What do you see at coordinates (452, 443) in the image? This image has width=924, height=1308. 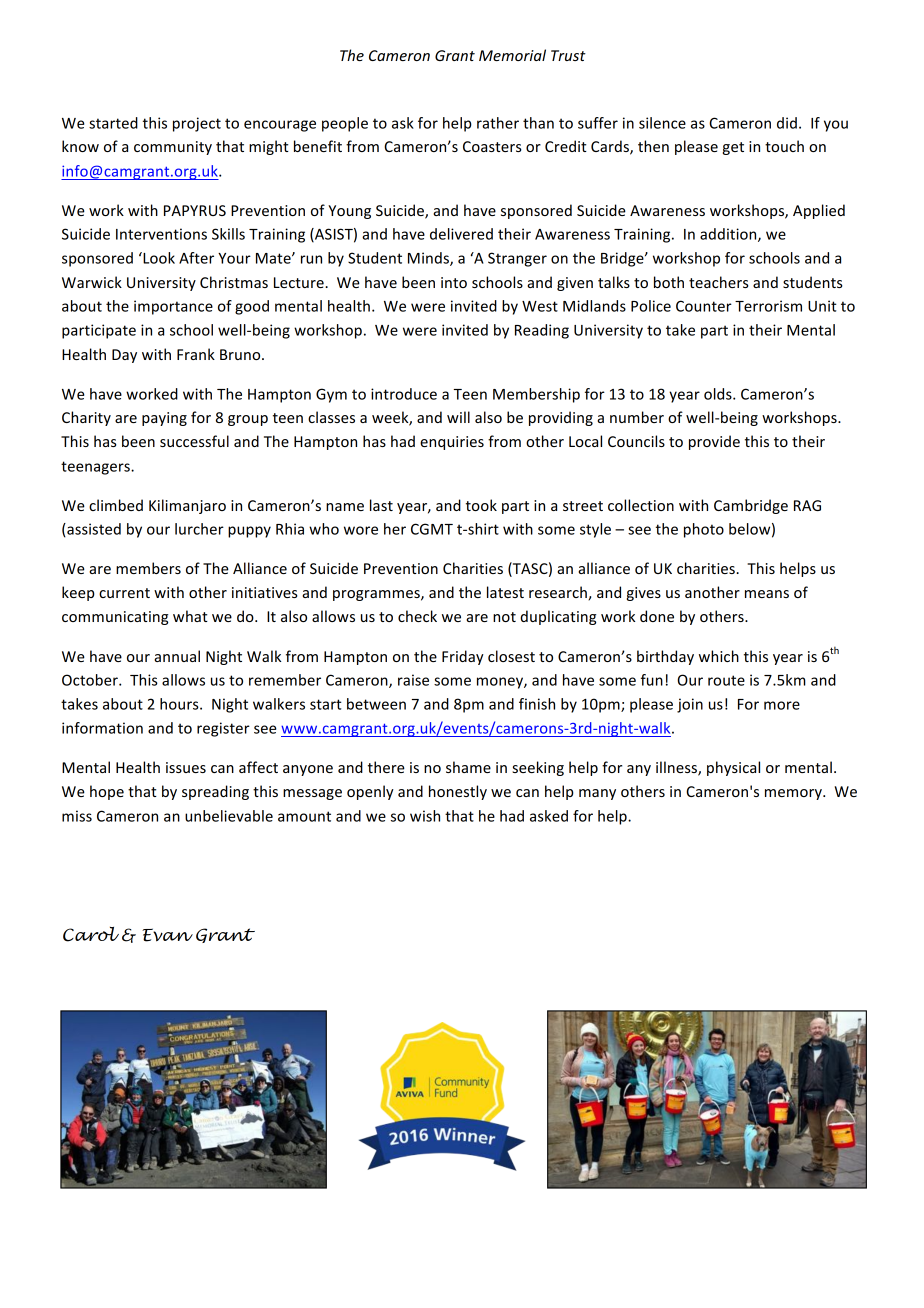 I see `enquiries` at bounding box center [452, 443].
